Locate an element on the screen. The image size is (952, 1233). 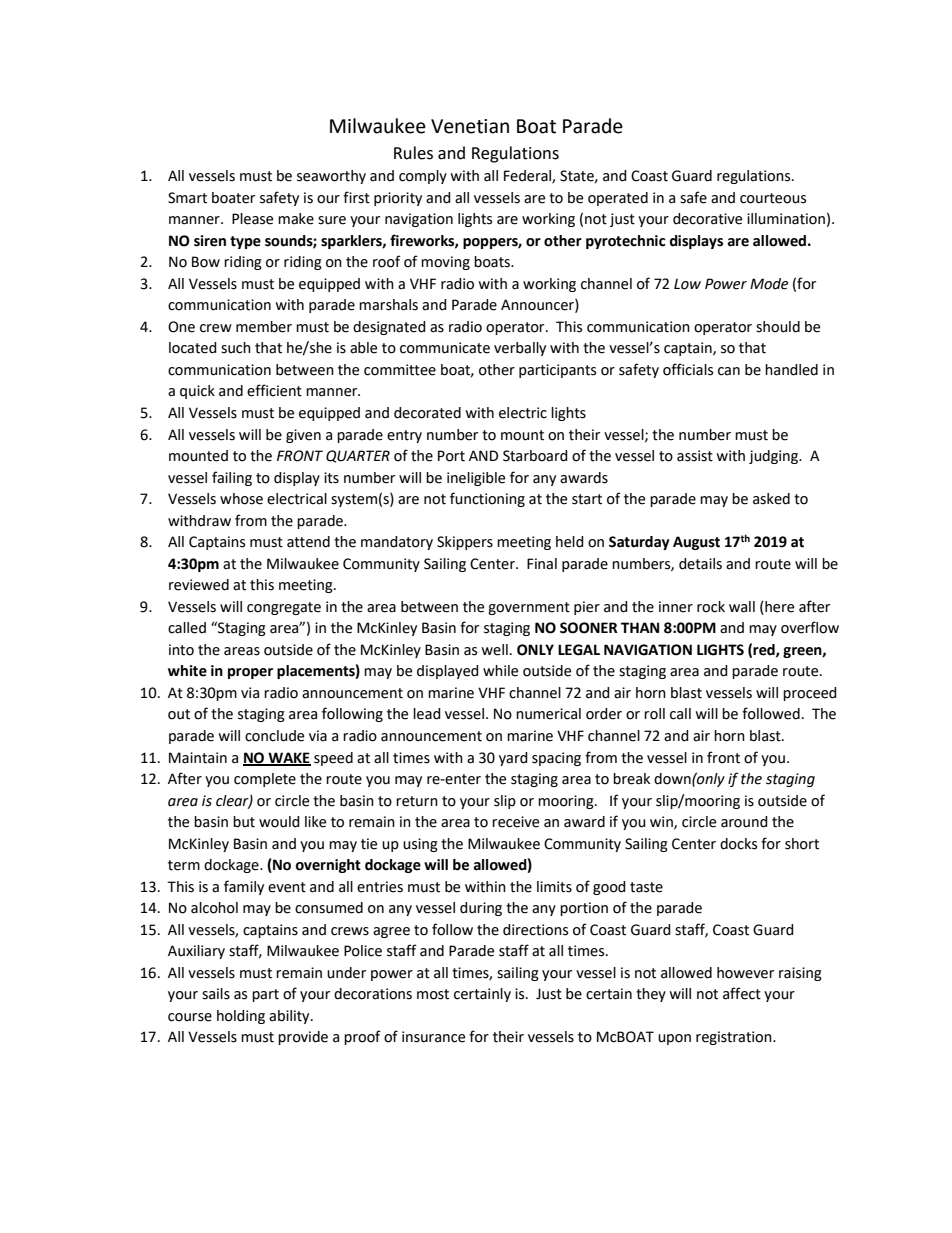
assist is located at coordinates (695, 456).
